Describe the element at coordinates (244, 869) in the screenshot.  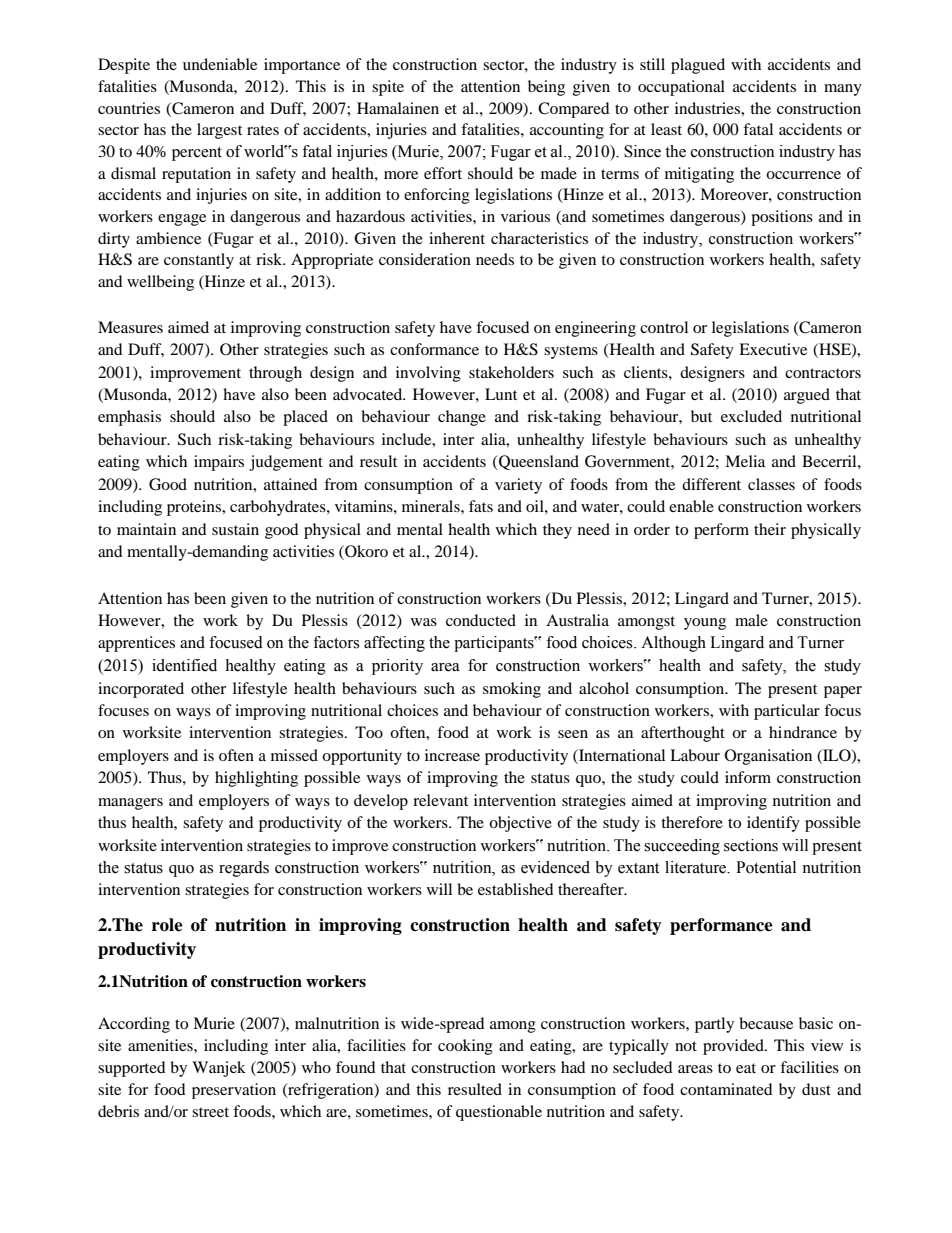
I see `regards` at that location.
